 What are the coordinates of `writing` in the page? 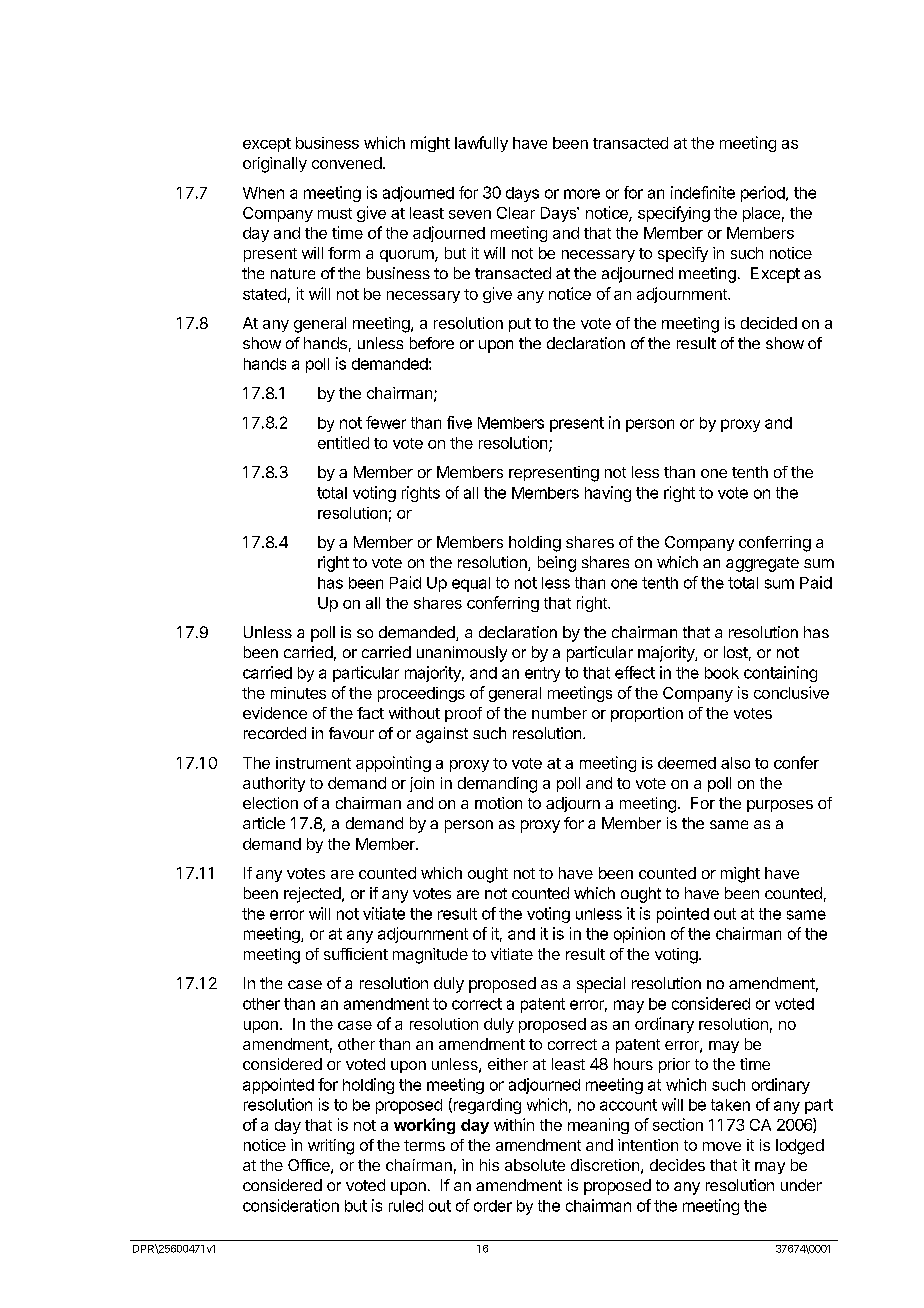 It's located at (331, 1147).
